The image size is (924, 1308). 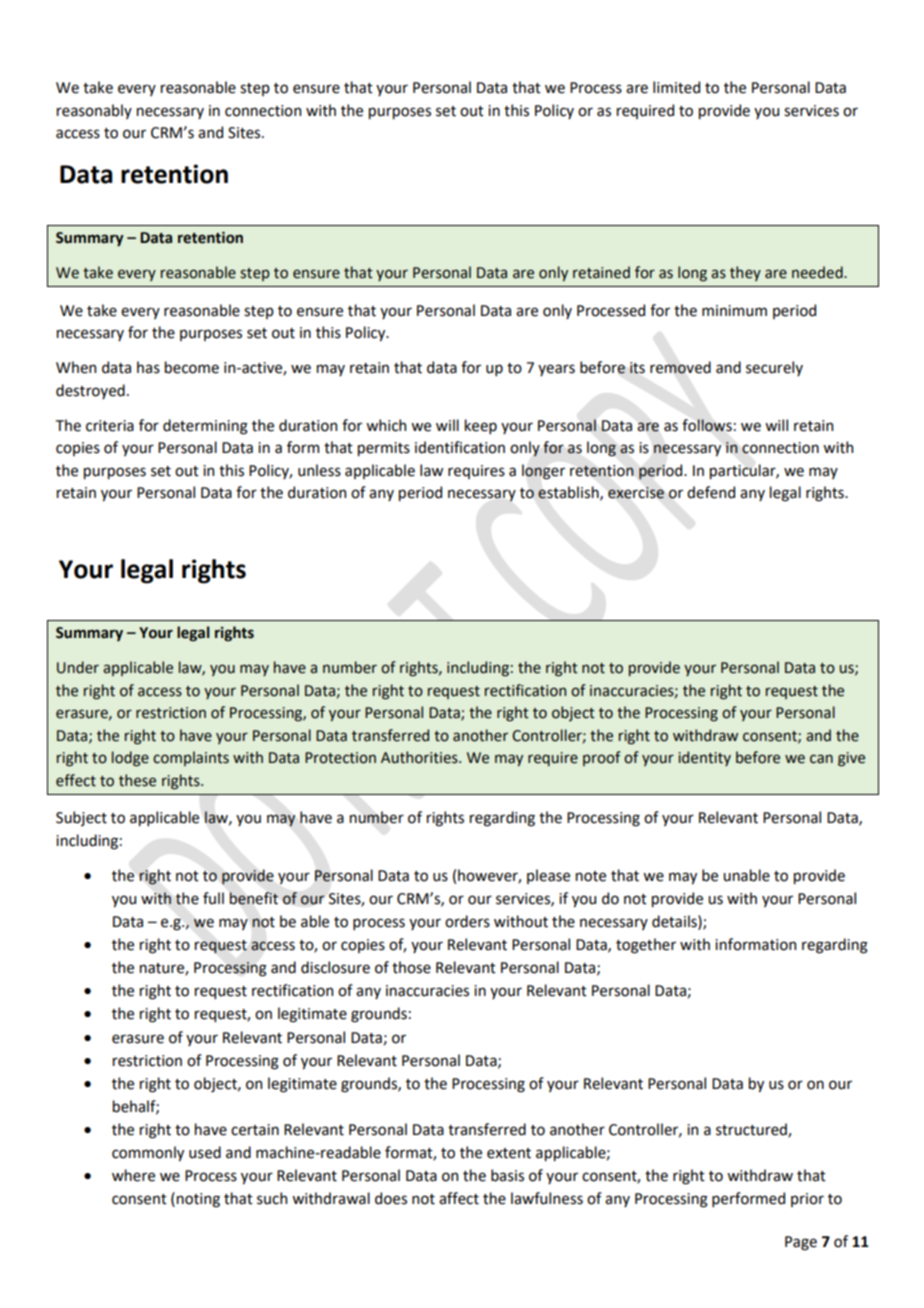 What do you see at coordinates (646, 946) in the document?
I see `together` at bounding box center [646, 946].
